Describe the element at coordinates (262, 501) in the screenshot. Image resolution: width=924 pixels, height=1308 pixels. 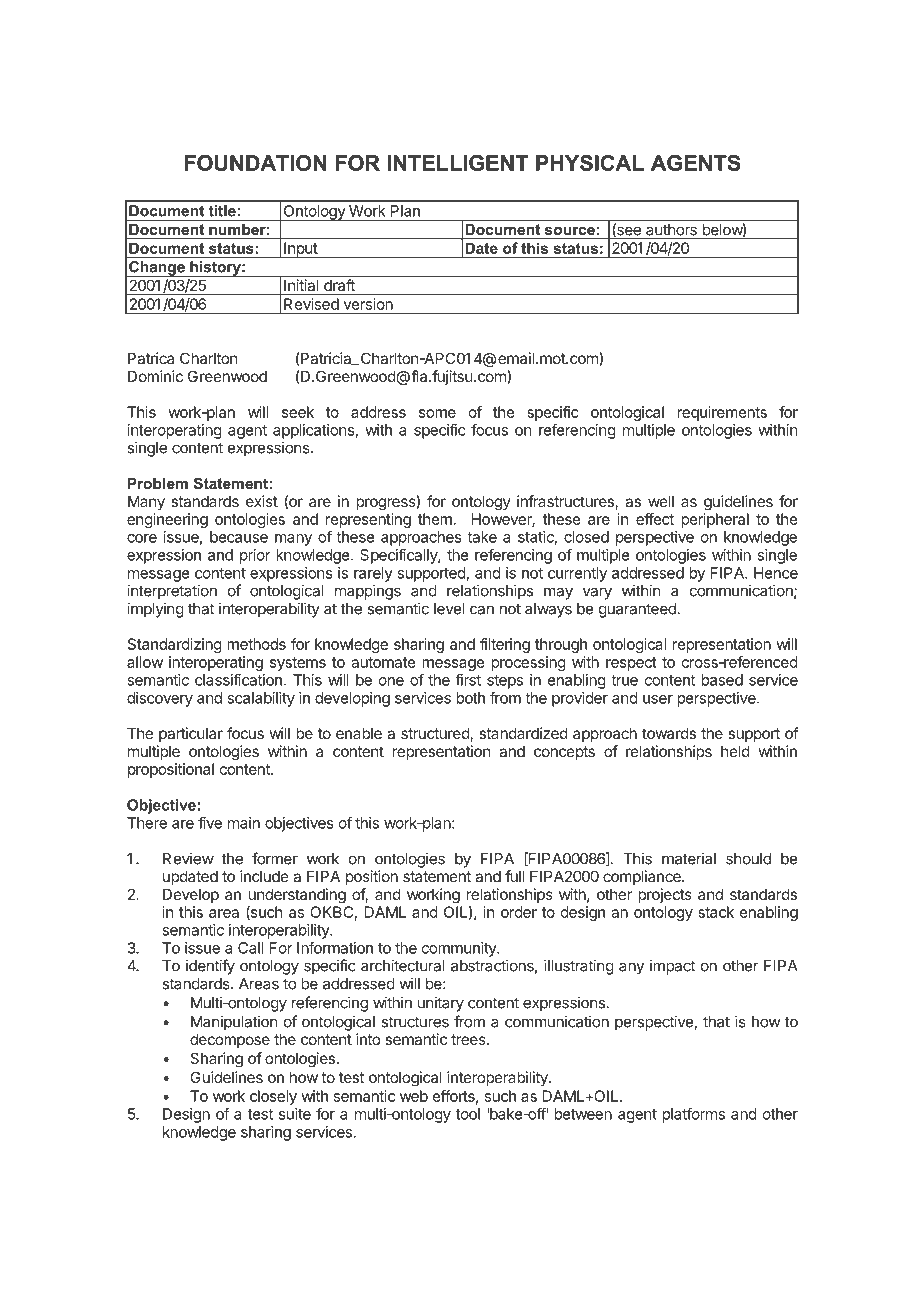
I see `exist` at that location.
